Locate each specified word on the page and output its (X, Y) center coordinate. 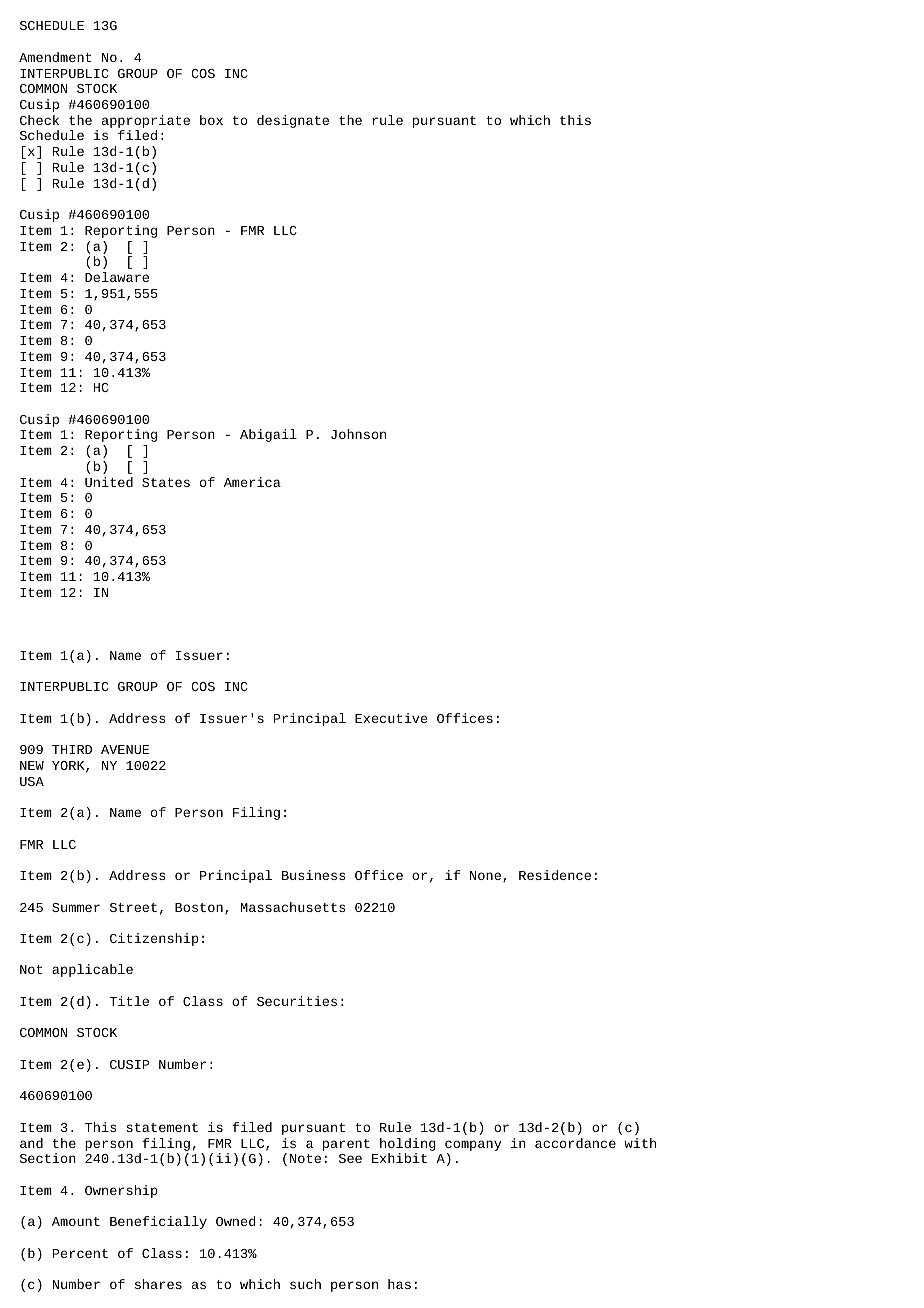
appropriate (146, 123)
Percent (80, 1253)
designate (293, 121)
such (305, 1284)
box (211, 120)
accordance (575, 1143)
